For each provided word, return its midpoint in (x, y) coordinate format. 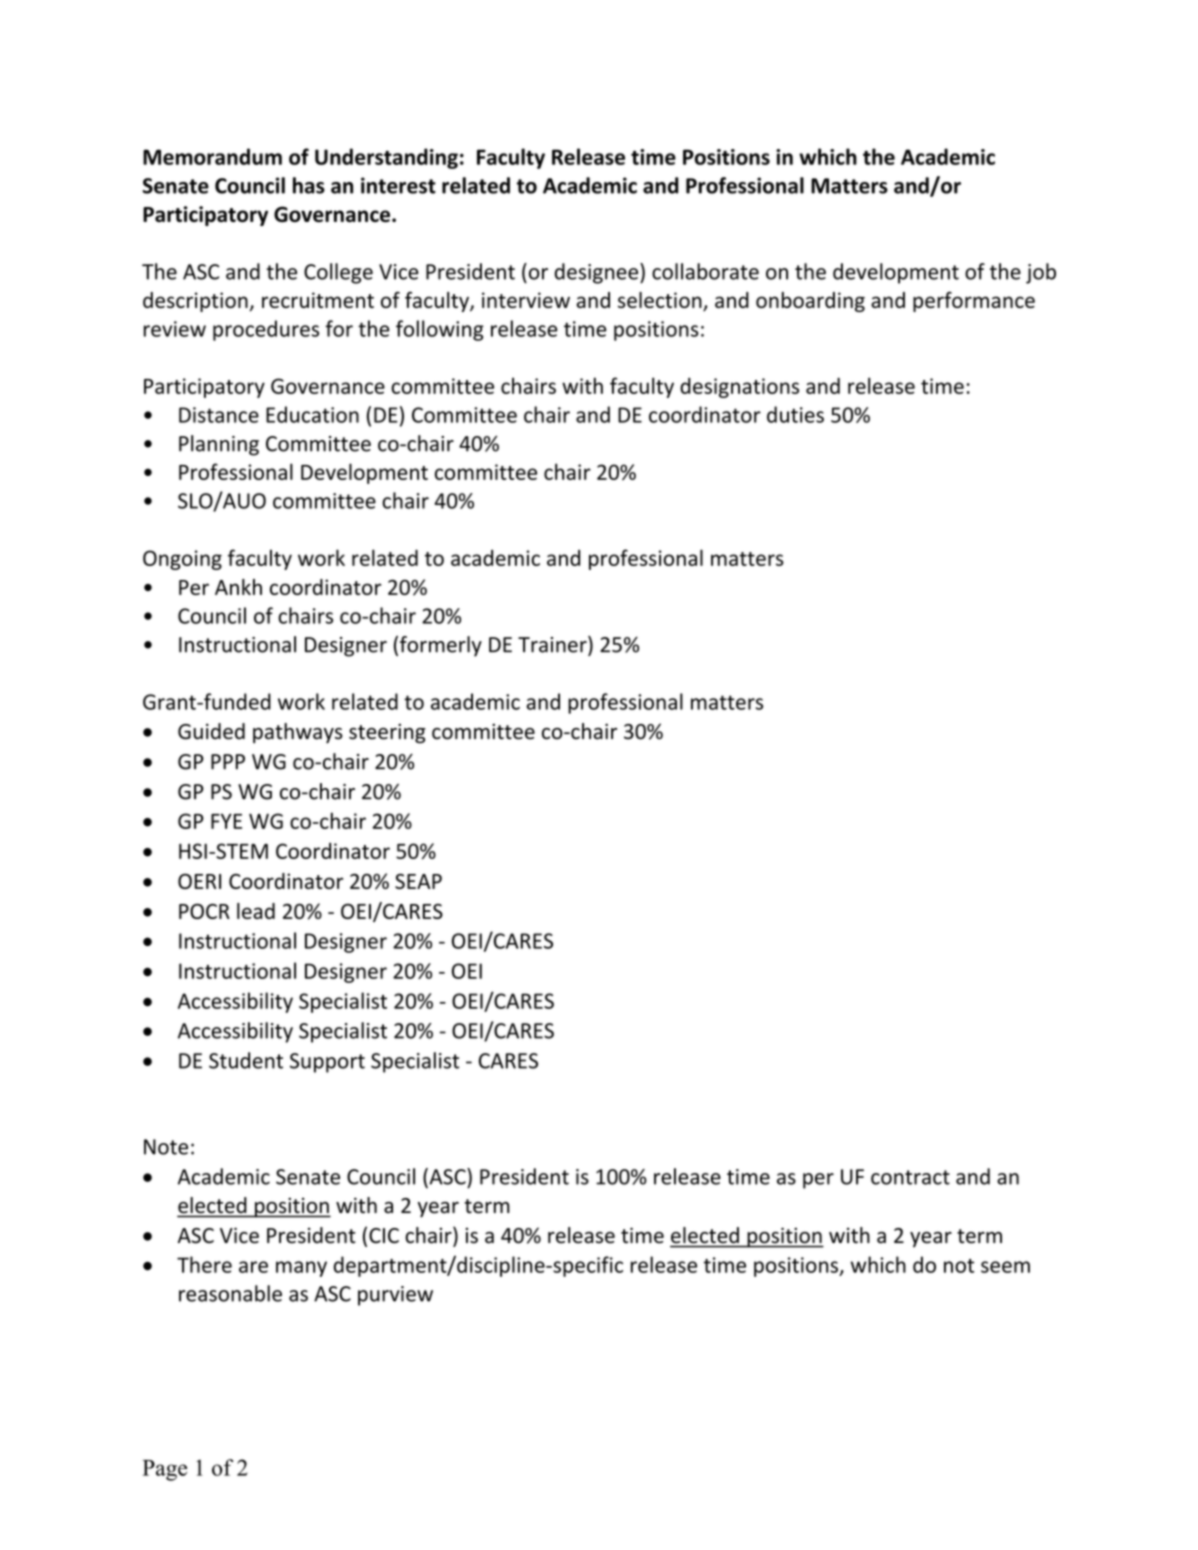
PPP (228, 762)
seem (1005, 1267)
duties (795, 414)
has (309, 185)
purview (395, 1296)
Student (246, 1060)
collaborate (705, 271)
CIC (384, 1235)
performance (974, 302)
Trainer (553, 645)
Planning (219, 445)
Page (165, 1470)
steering (387, 733)
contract (910, 1177)
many (301, 1269)
